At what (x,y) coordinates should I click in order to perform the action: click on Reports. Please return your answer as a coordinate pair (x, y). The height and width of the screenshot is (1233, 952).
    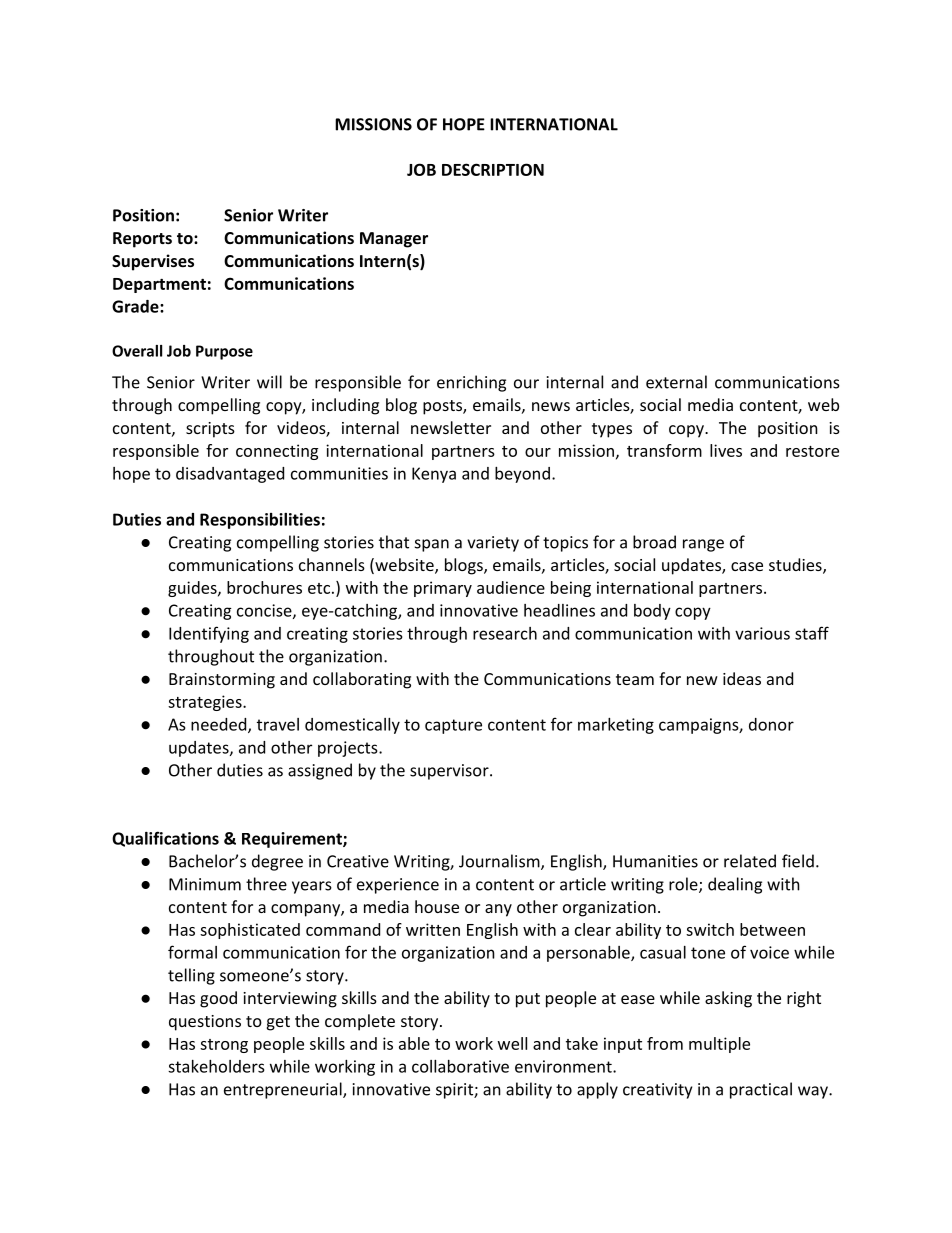
    Looking at the image, I should click on (142, 240).
